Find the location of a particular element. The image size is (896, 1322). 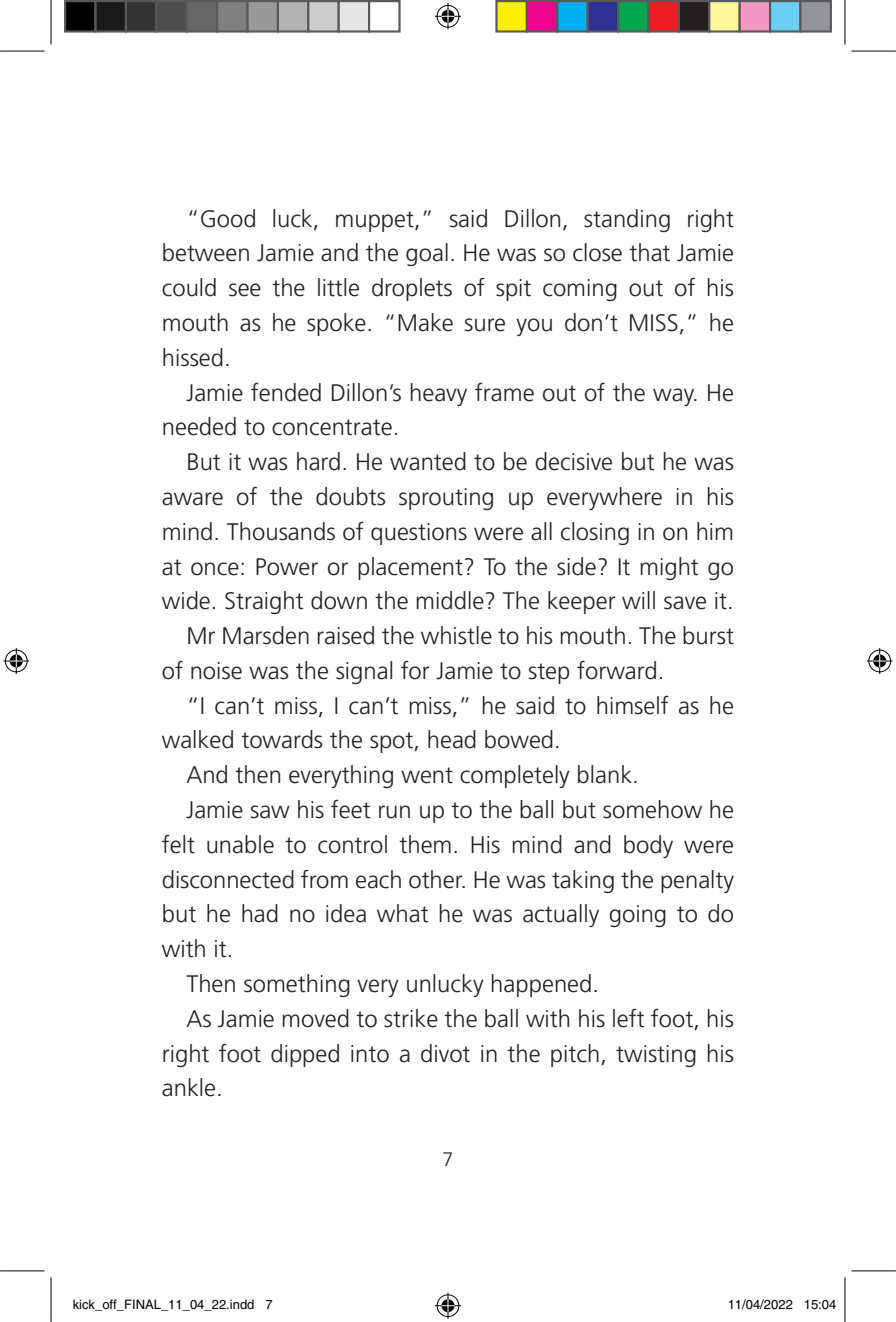

saw is located at coordinates (270, 812).
